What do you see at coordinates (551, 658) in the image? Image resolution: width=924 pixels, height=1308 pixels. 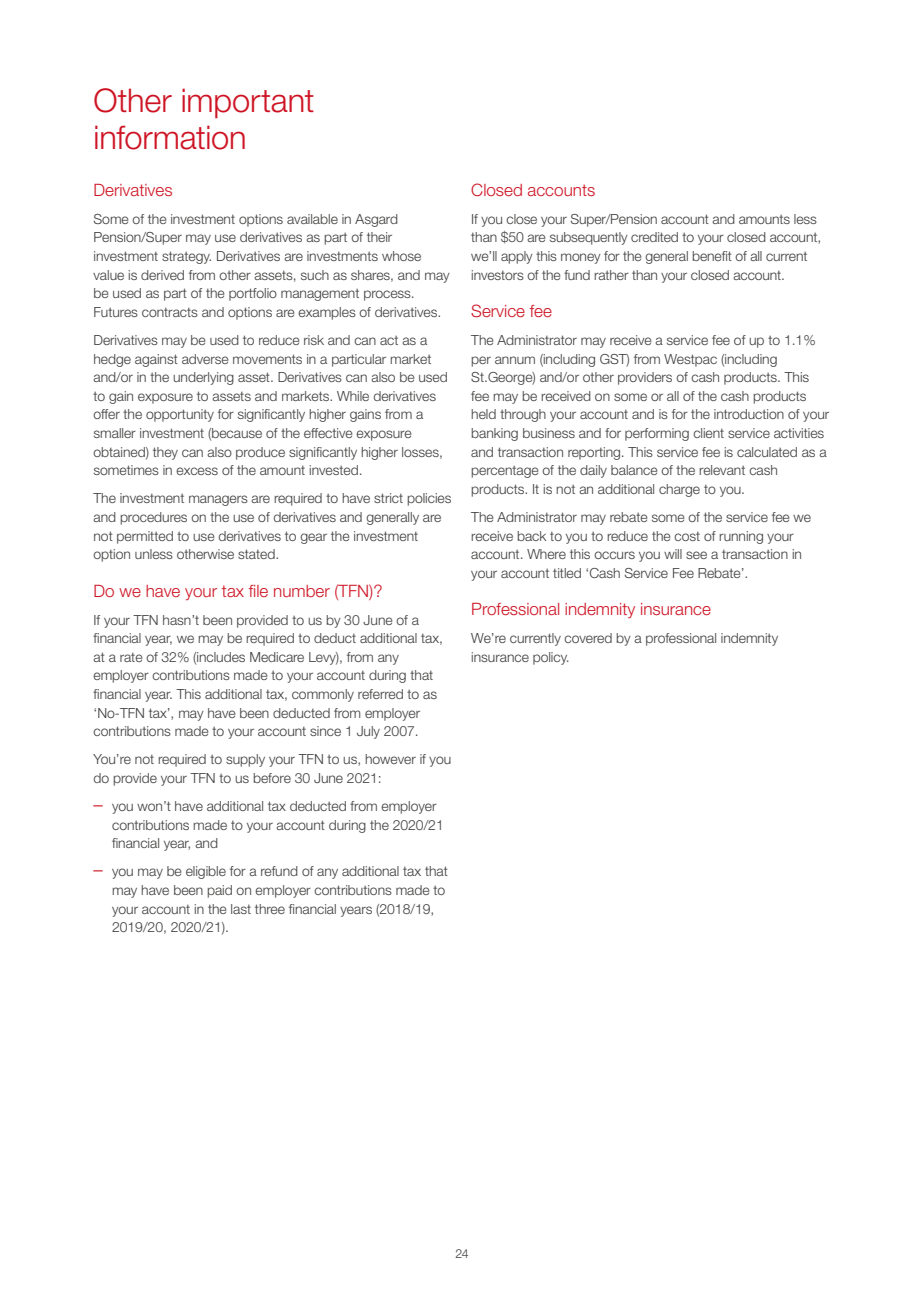 I see `policy` at bounding box center [551, 658].
